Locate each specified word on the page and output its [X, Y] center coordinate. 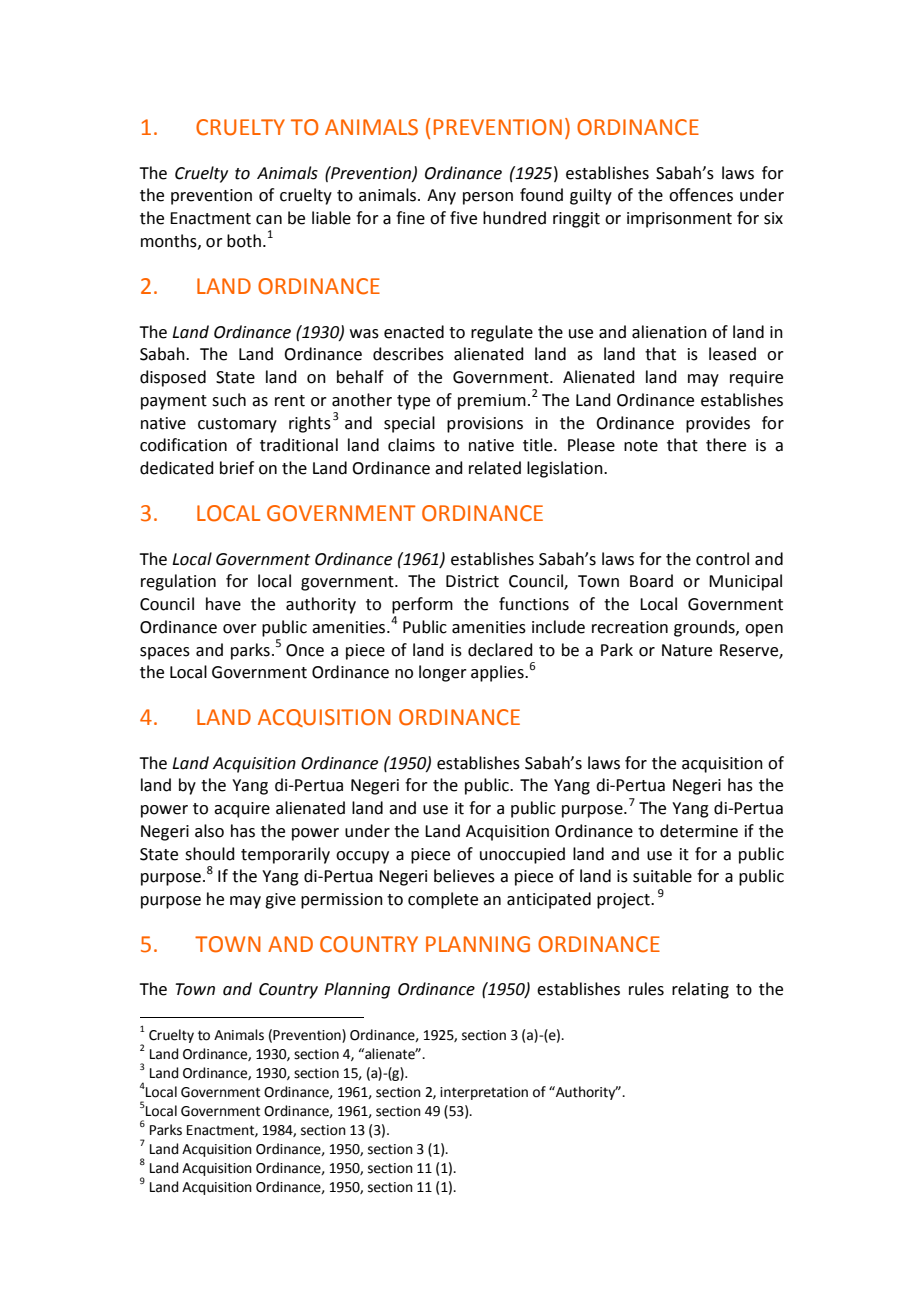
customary [237, 425]
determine [699, 831]
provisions [485, 425]
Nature [687, 650]
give [280, 901]
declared [500, 650]
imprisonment [679, 220]
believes [464, 876]
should [210, 854]
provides [718, 424]
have [223, 604]
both [244, 241]
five [463, 218]
